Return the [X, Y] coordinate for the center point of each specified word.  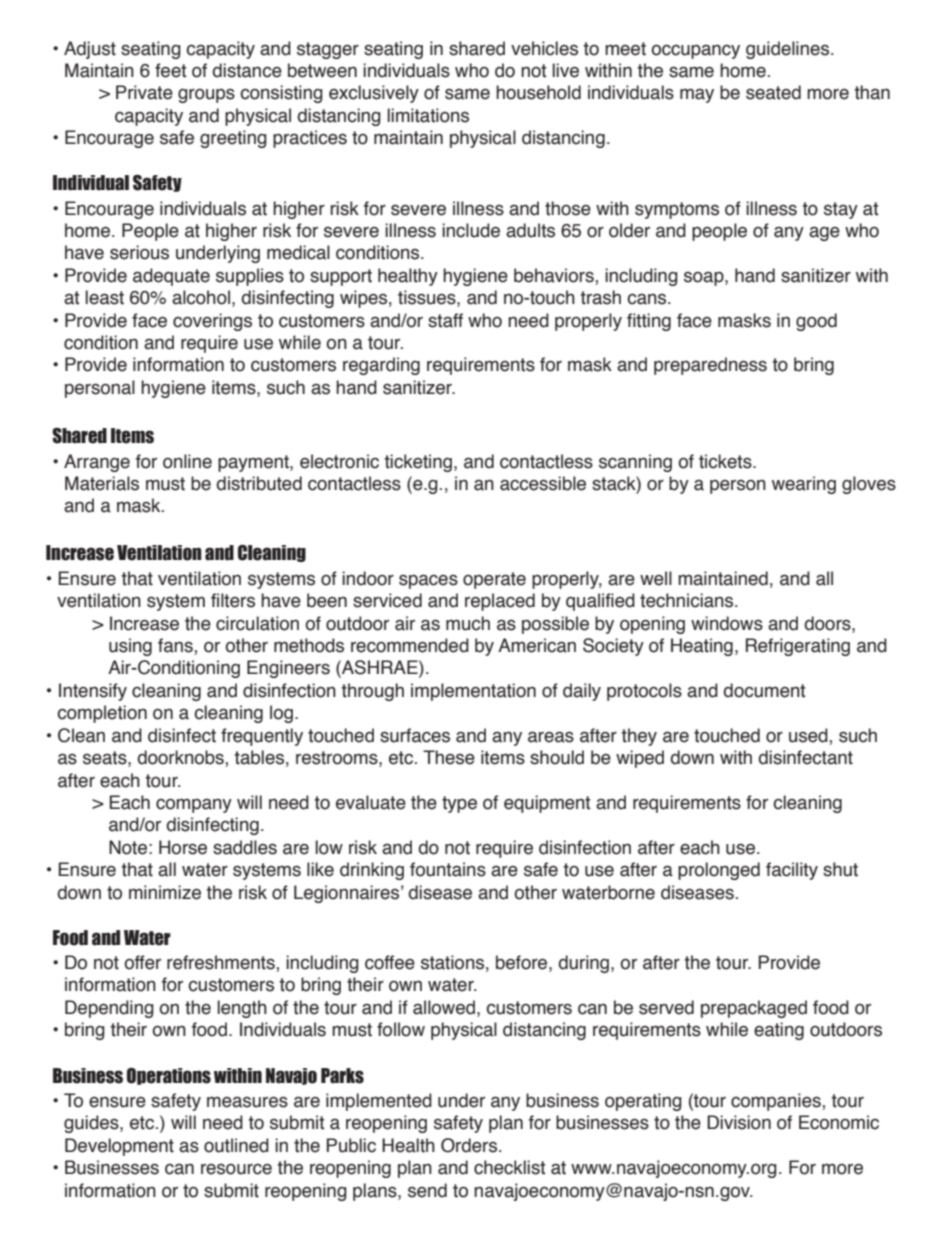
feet [170, 70]
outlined [236, 1145]
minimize [165, 892]
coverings [212, 322]
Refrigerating [798, 647]
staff [445, 320]
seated [773, 92]
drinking [372, 871]
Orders [470, 1145]
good [816, 322]
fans [176, 645]
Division [739, 1122]
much [468, 623]
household [538, 92]
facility [792, 871]
